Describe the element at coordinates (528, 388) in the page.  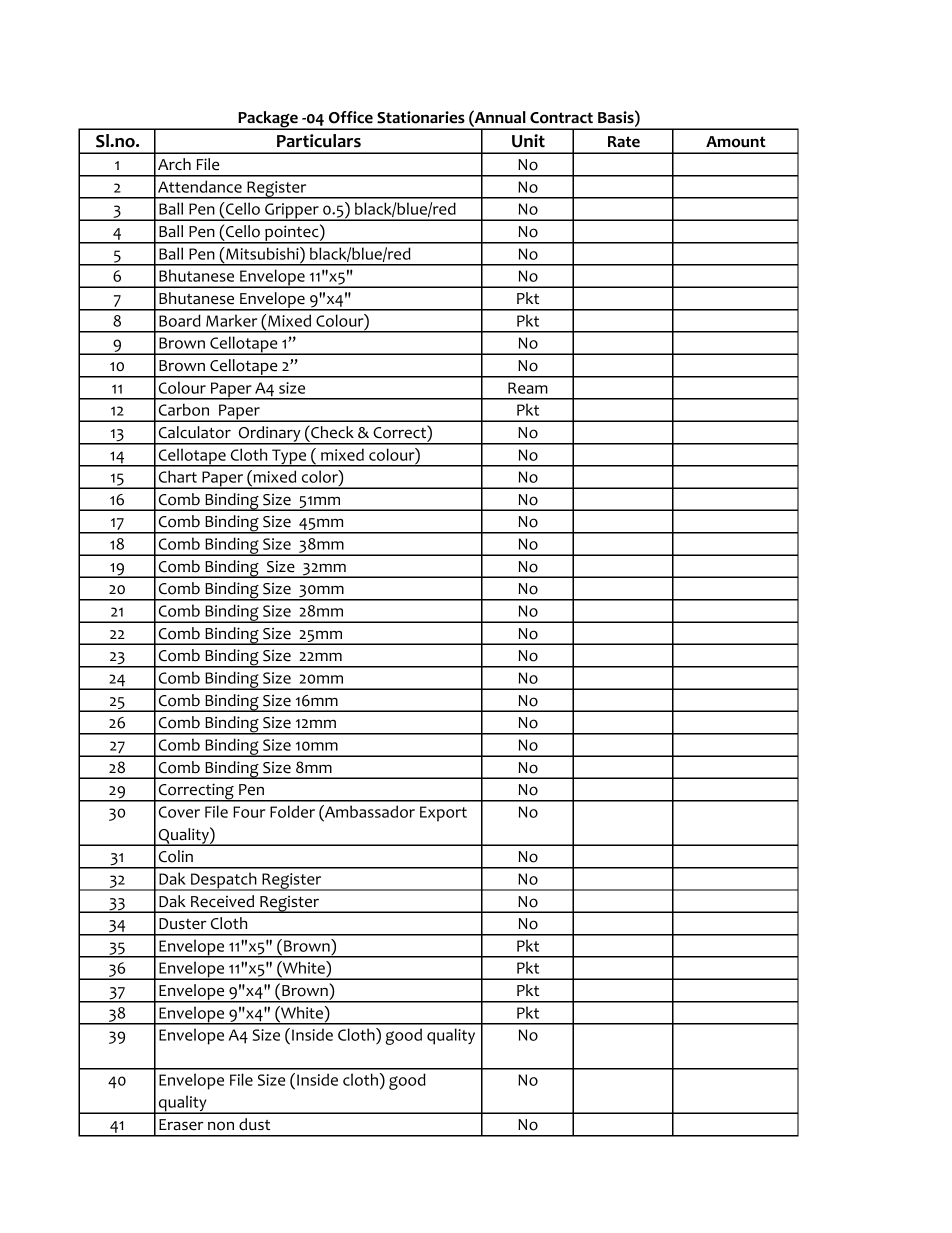
I see `Ream` at that location.
